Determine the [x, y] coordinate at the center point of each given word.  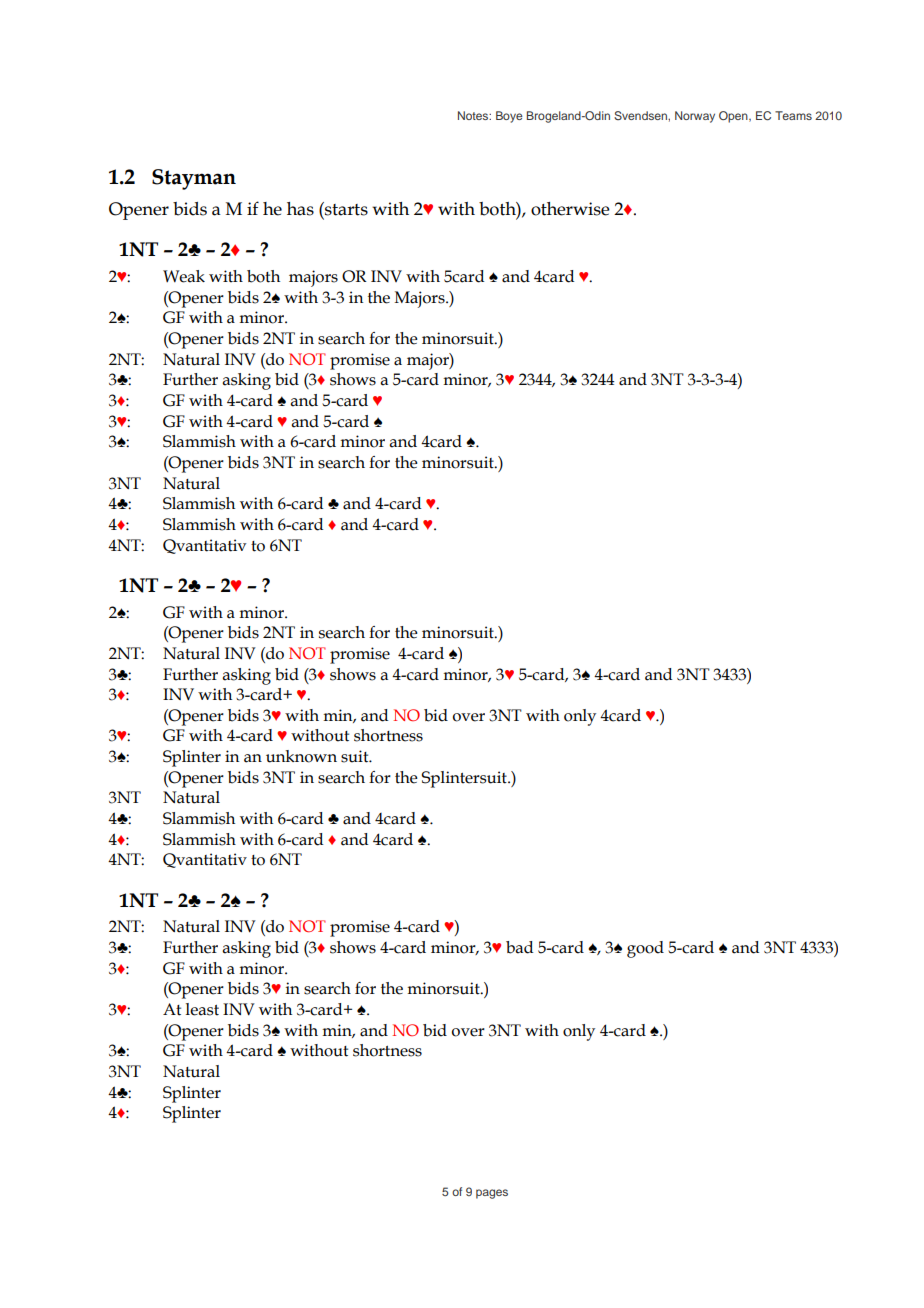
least [202, 1009]
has [300, 209]
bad [519, 947]
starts [345, 209]
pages [492, 1194]
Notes [474, 115]
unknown [301, 756]
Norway [695, 117]
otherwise [570, 209]
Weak [184, 276]
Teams [793, 115]
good [645, 949]
